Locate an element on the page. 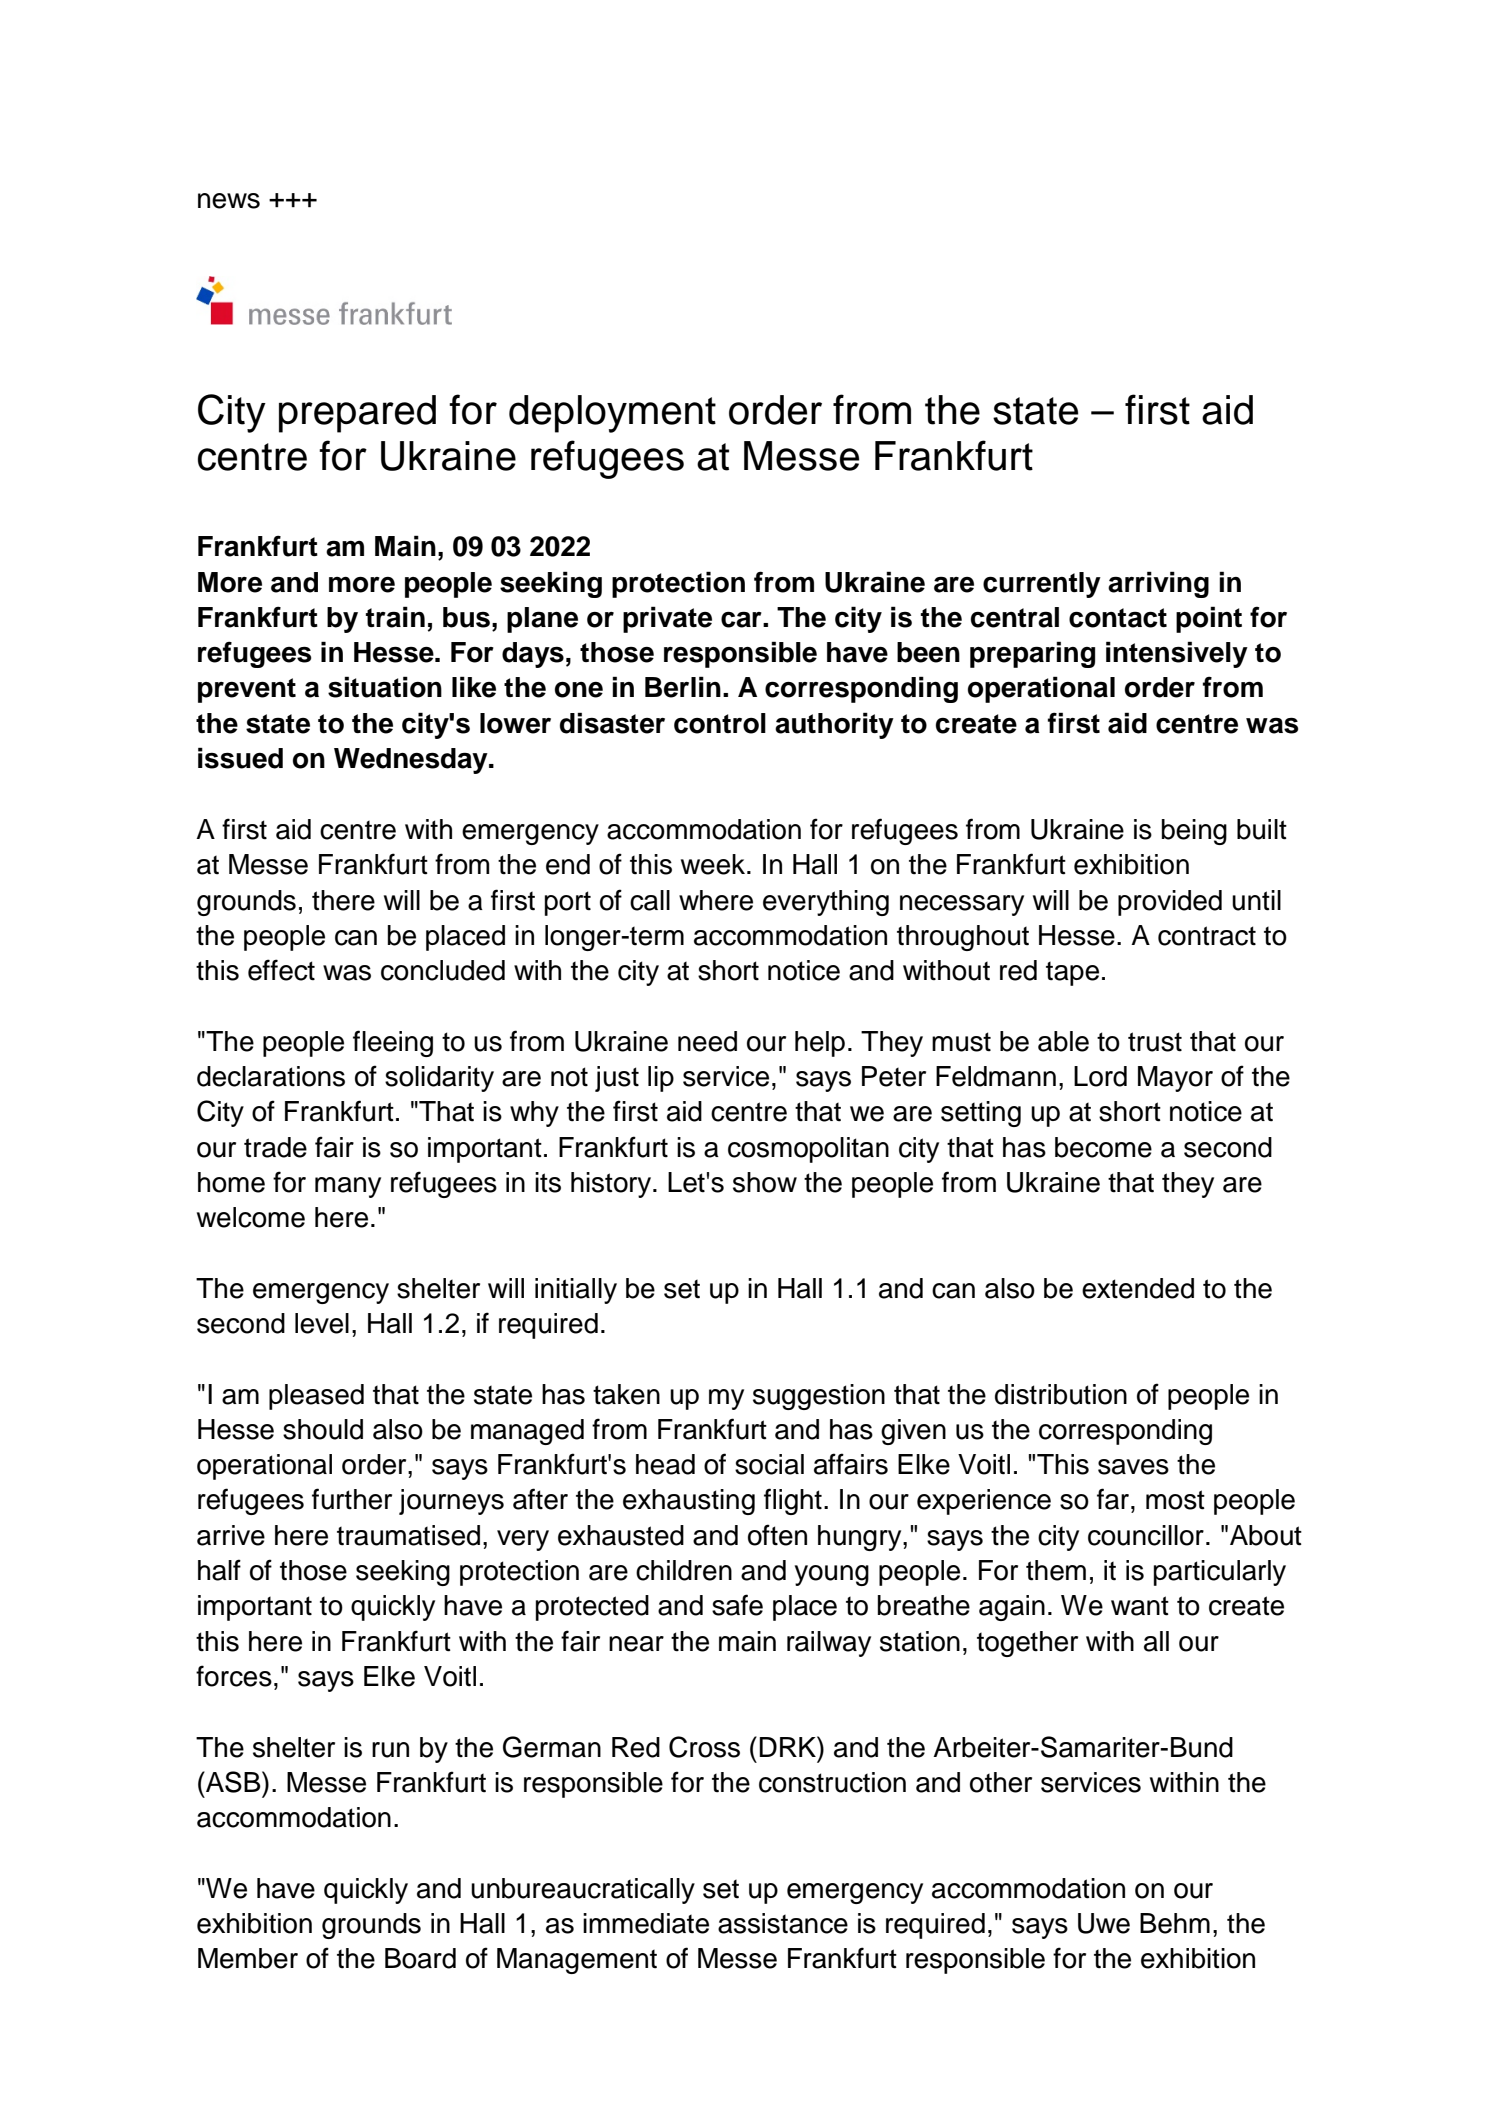  week is located at coordinates (714, 864).
